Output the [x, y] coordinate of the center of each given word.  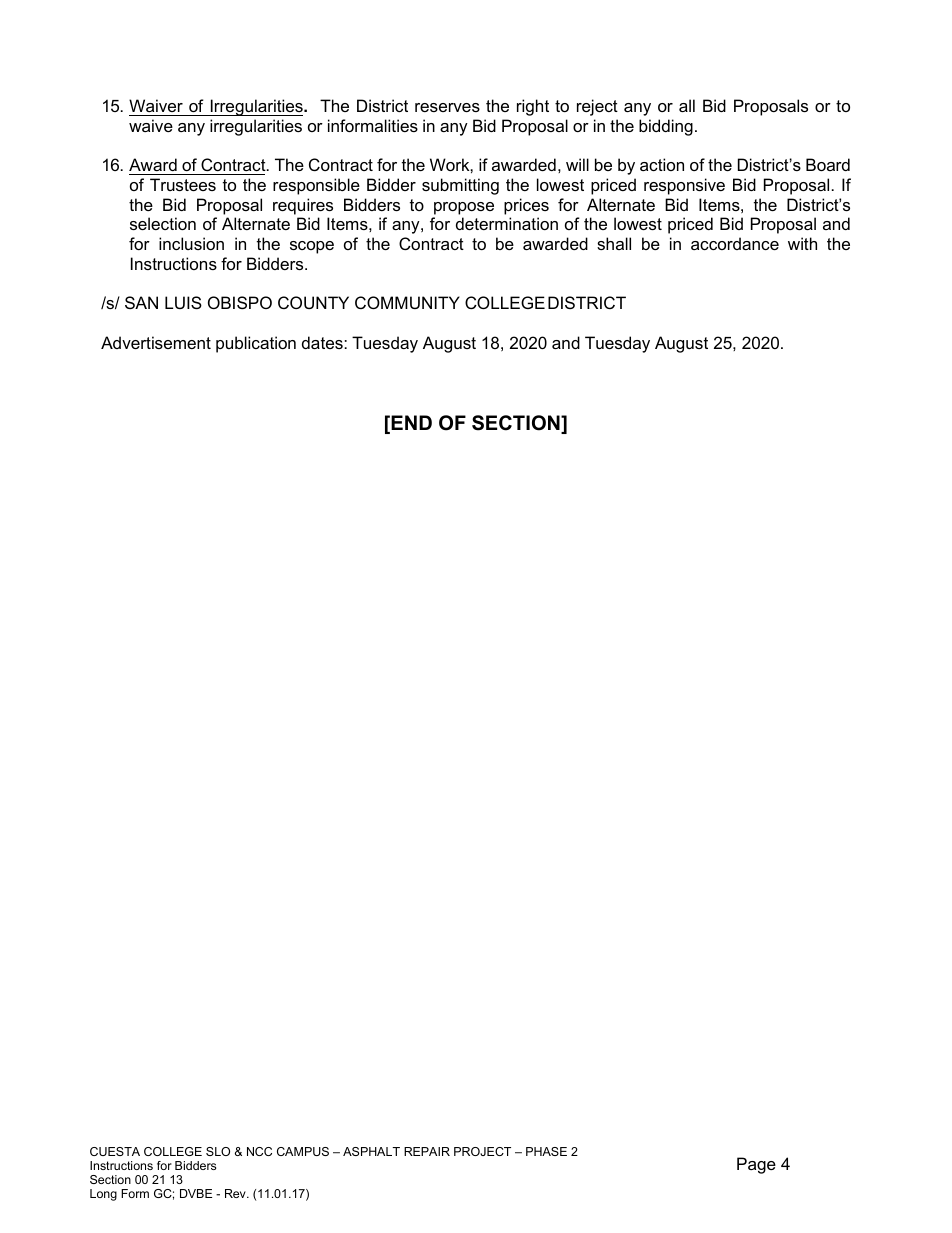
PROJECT [482, 1151]
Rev [236, 1193]
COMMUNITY [407, 302]
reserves [447, 107]
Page [756, 1165]
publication [256, 344]
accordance [735, 243]
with [802, 243]
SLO [218, 1151]
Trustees [183, 184]
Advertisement [156, 342]
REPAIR [427, 1151]
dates [323, 342]
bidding [666, 127]
